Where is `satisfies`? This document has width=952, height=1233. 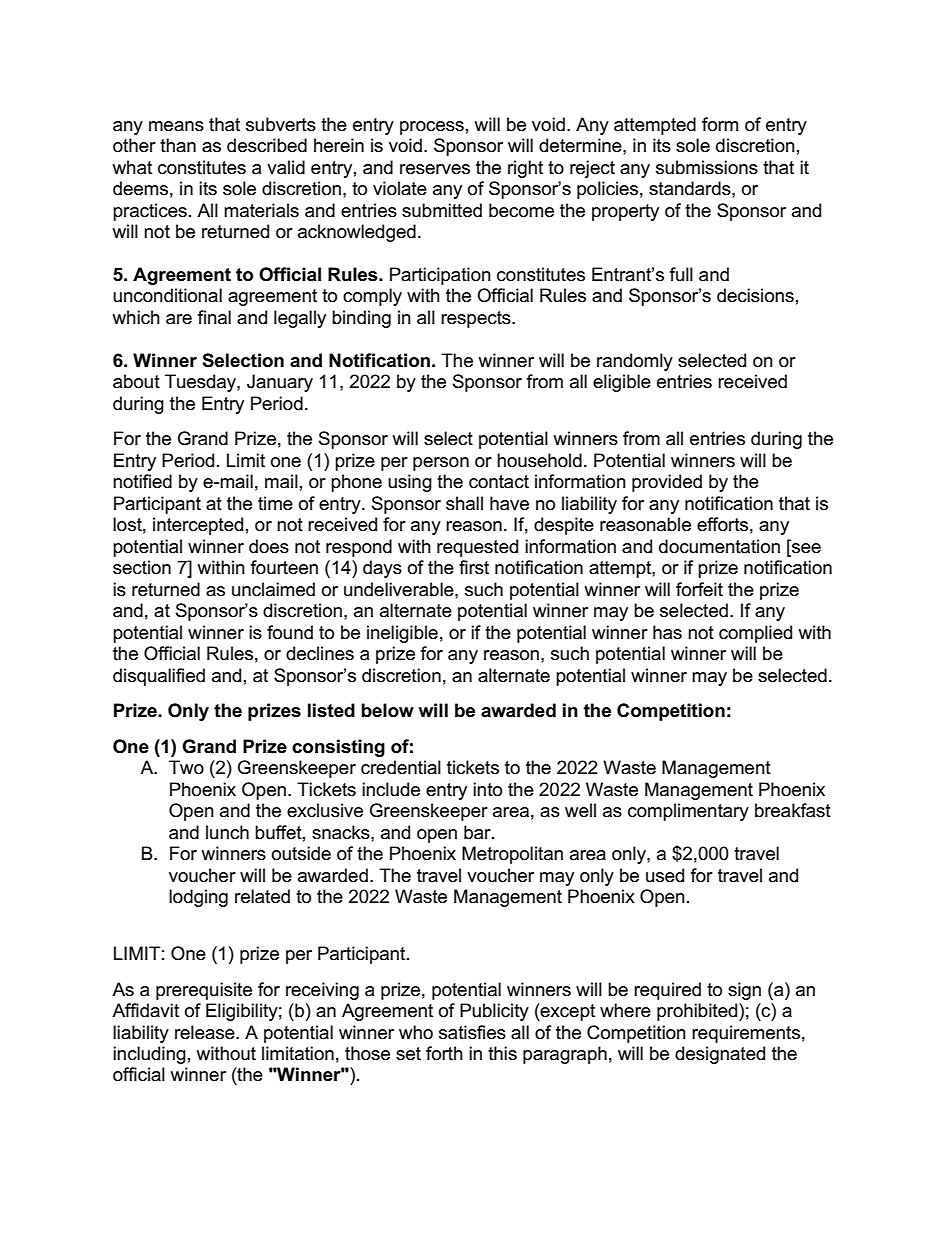 satisfies is located at coordinates (472, 1032).
